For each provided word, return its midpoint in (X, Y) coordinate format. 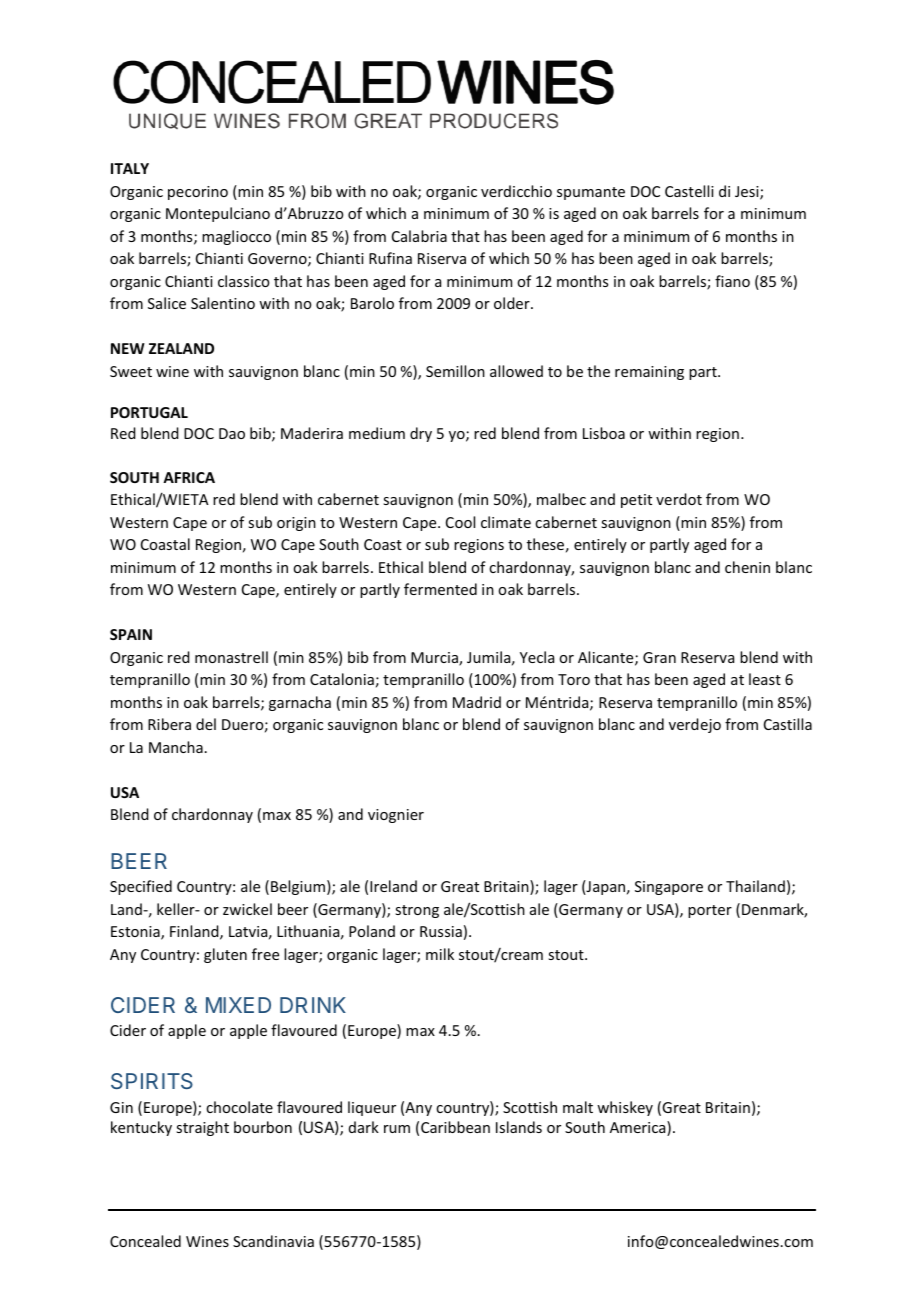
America (639, 1128)
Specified (141, 887)
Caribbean (455, 1127)
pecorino (198, 193)
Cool (460, 522)
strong (417, 911)
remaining (649, 373)
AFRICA (189, 477)
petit (636, 501)
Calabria (419, 236)
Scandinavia (273, 1241)
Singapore (669, 888)
